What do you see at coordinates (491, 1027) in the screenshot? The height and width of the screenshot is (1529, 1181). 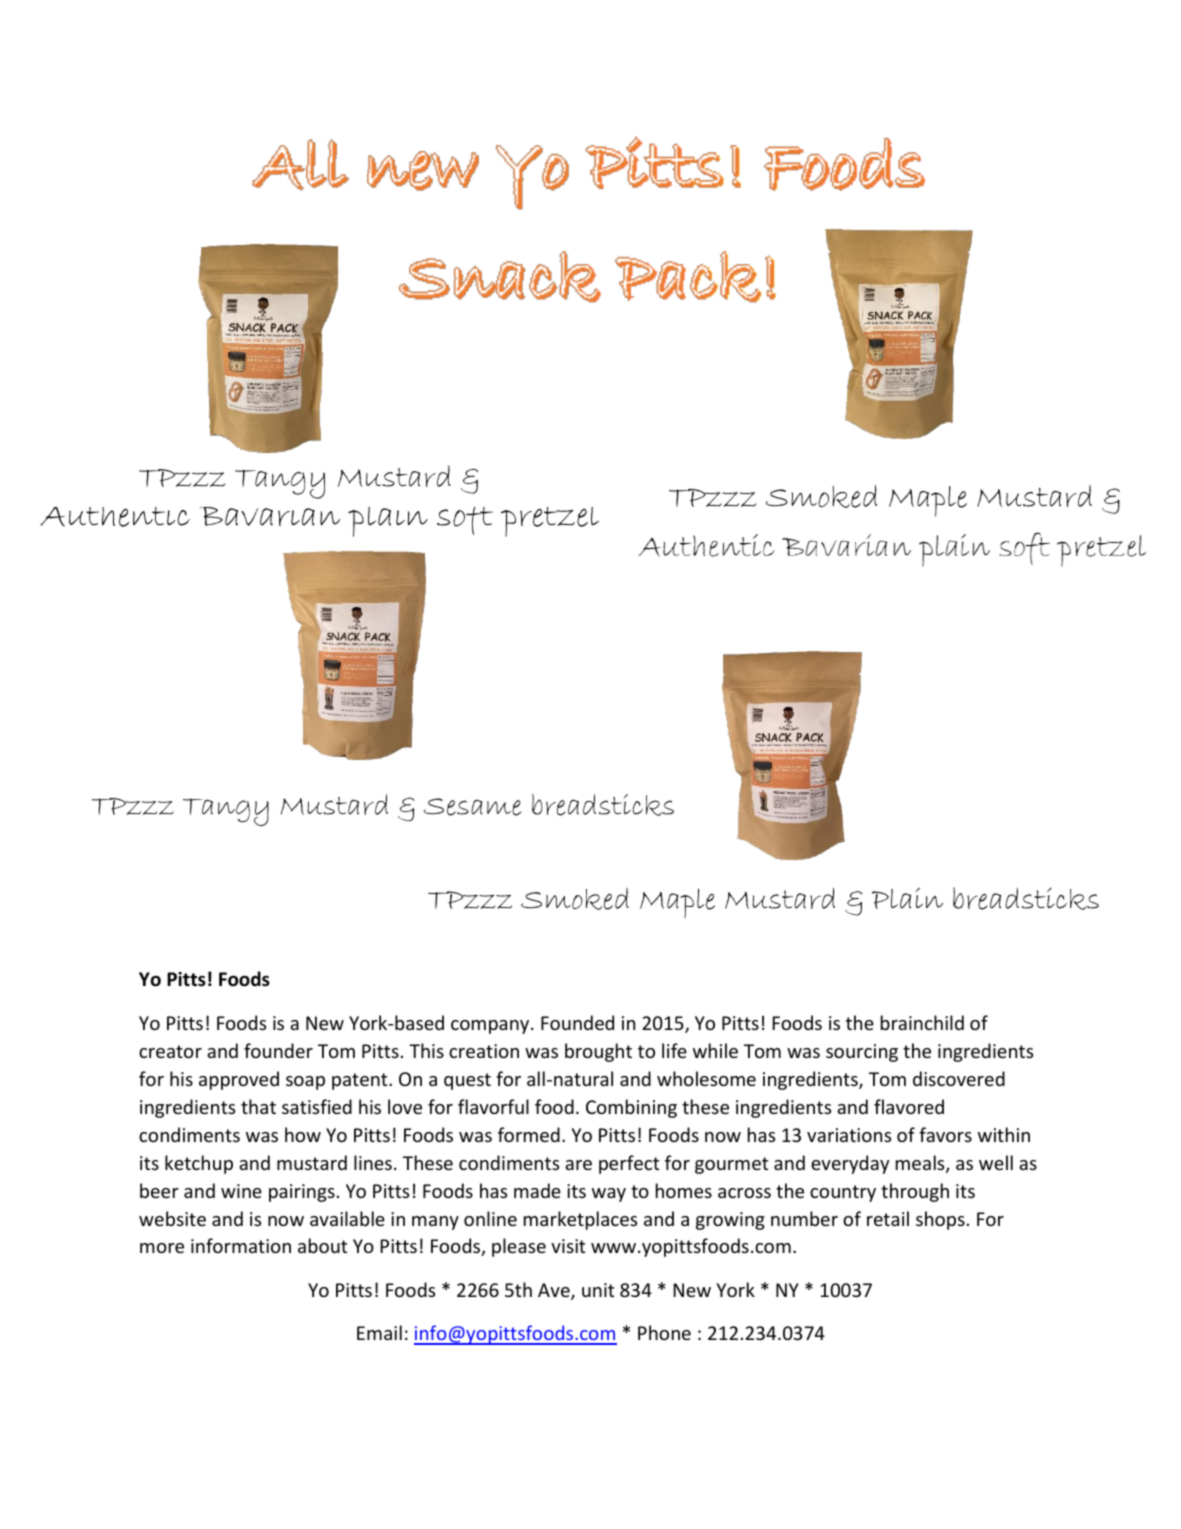 I see `company` at bounding box center [491, 1027].
